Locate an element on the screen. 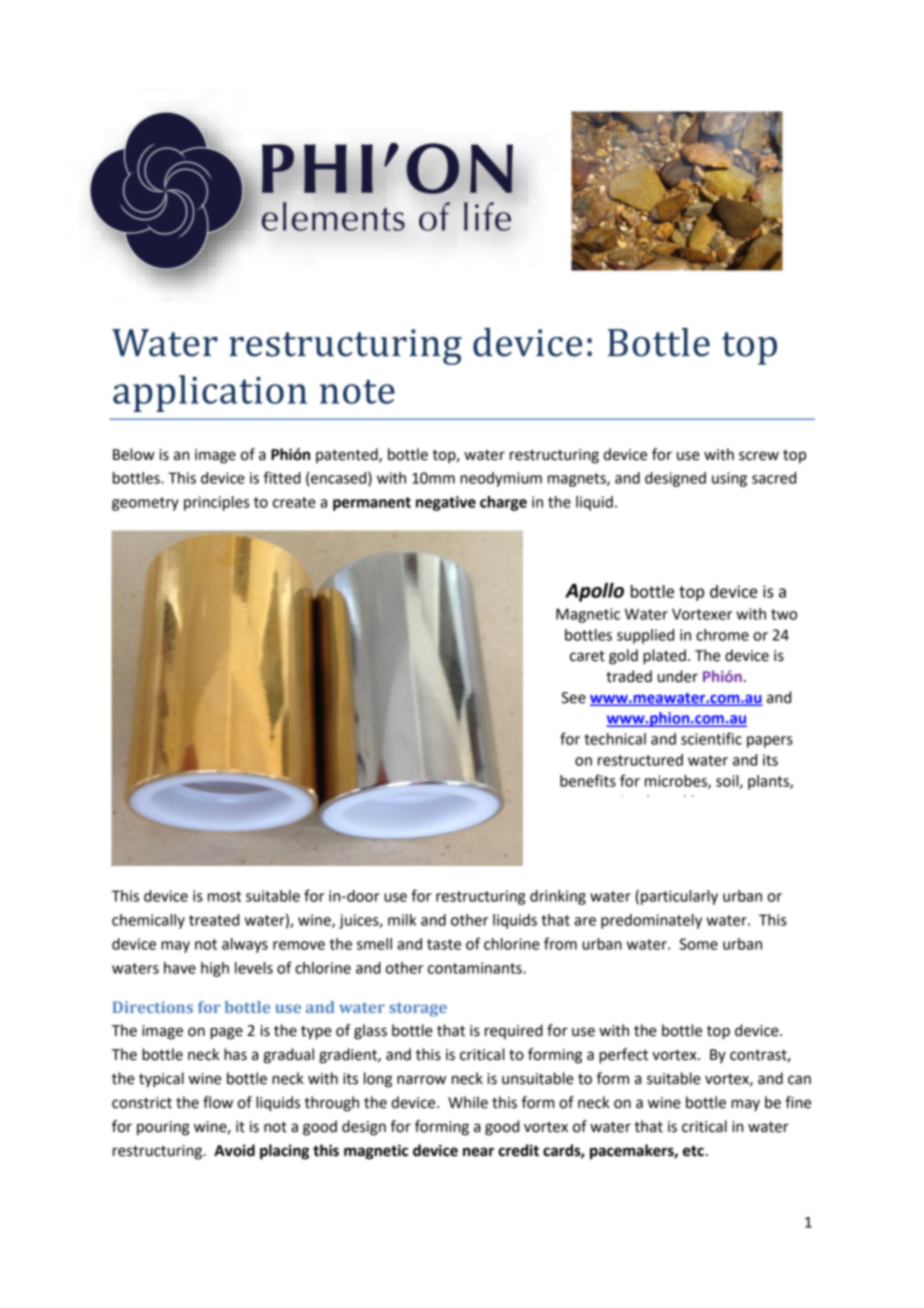 The width and height of the screenshot is (924, 1308). principles is located at coordinates (216, 503).
